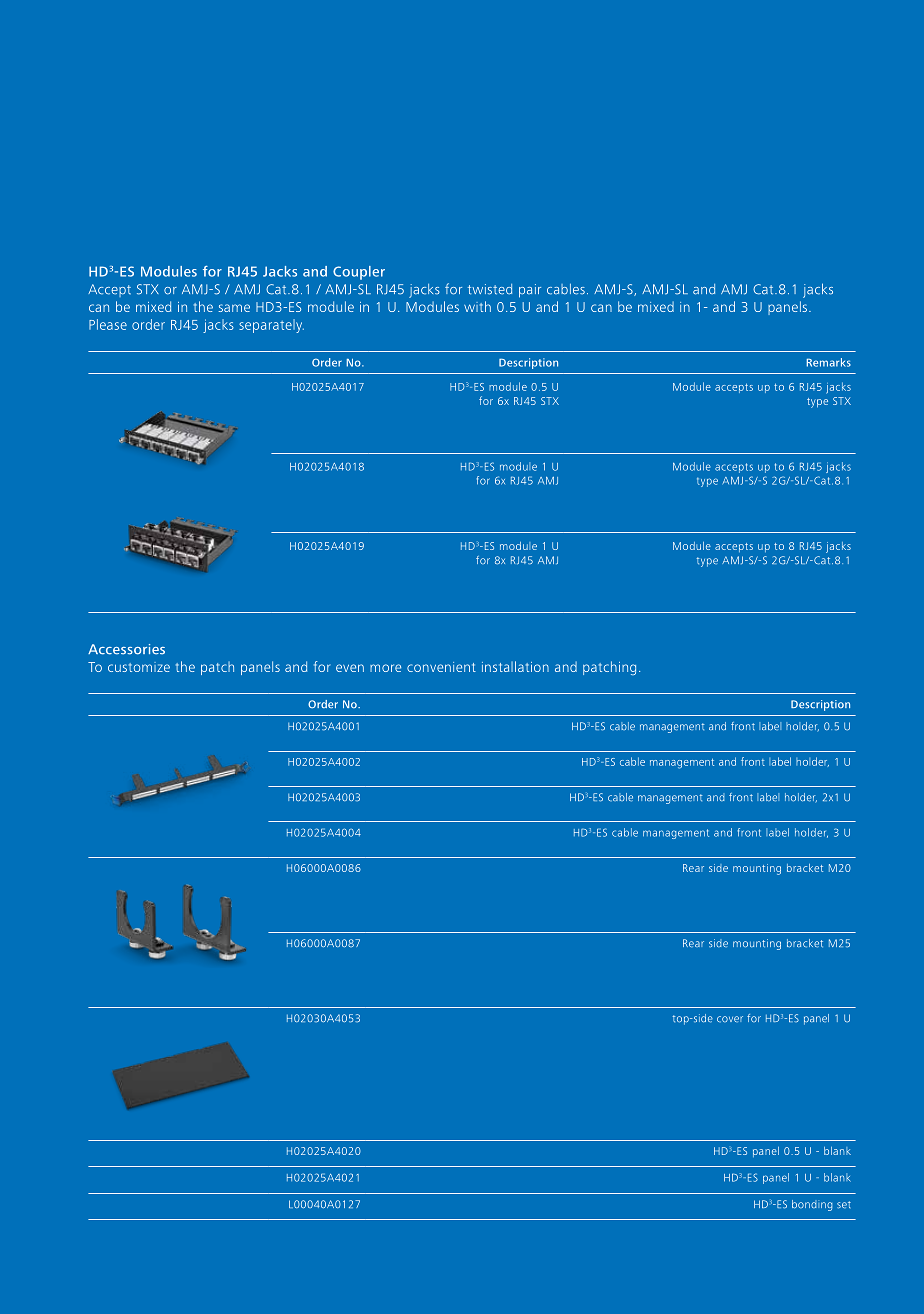 Image resolution: width=924 pixels, height=1314 pixels. What do you see at coordinates (234, 308) in the page?
I see `same` at bounding box center [234, 308].
